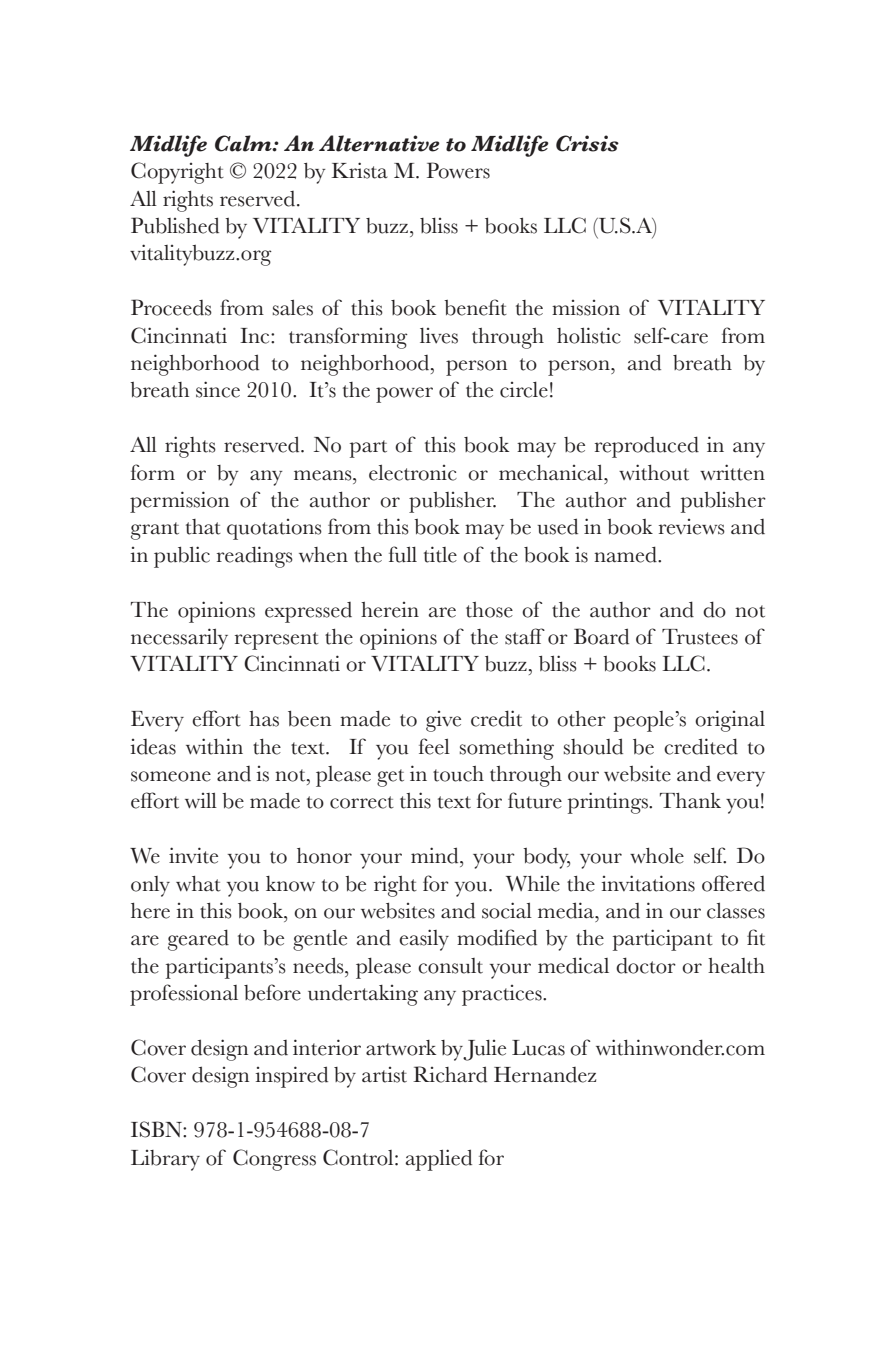 This screenshot has height=1345, width=896. What do you see at coordinates (203, 527) in the screenshot?
I see `that` at bounding box center [203, 527].
